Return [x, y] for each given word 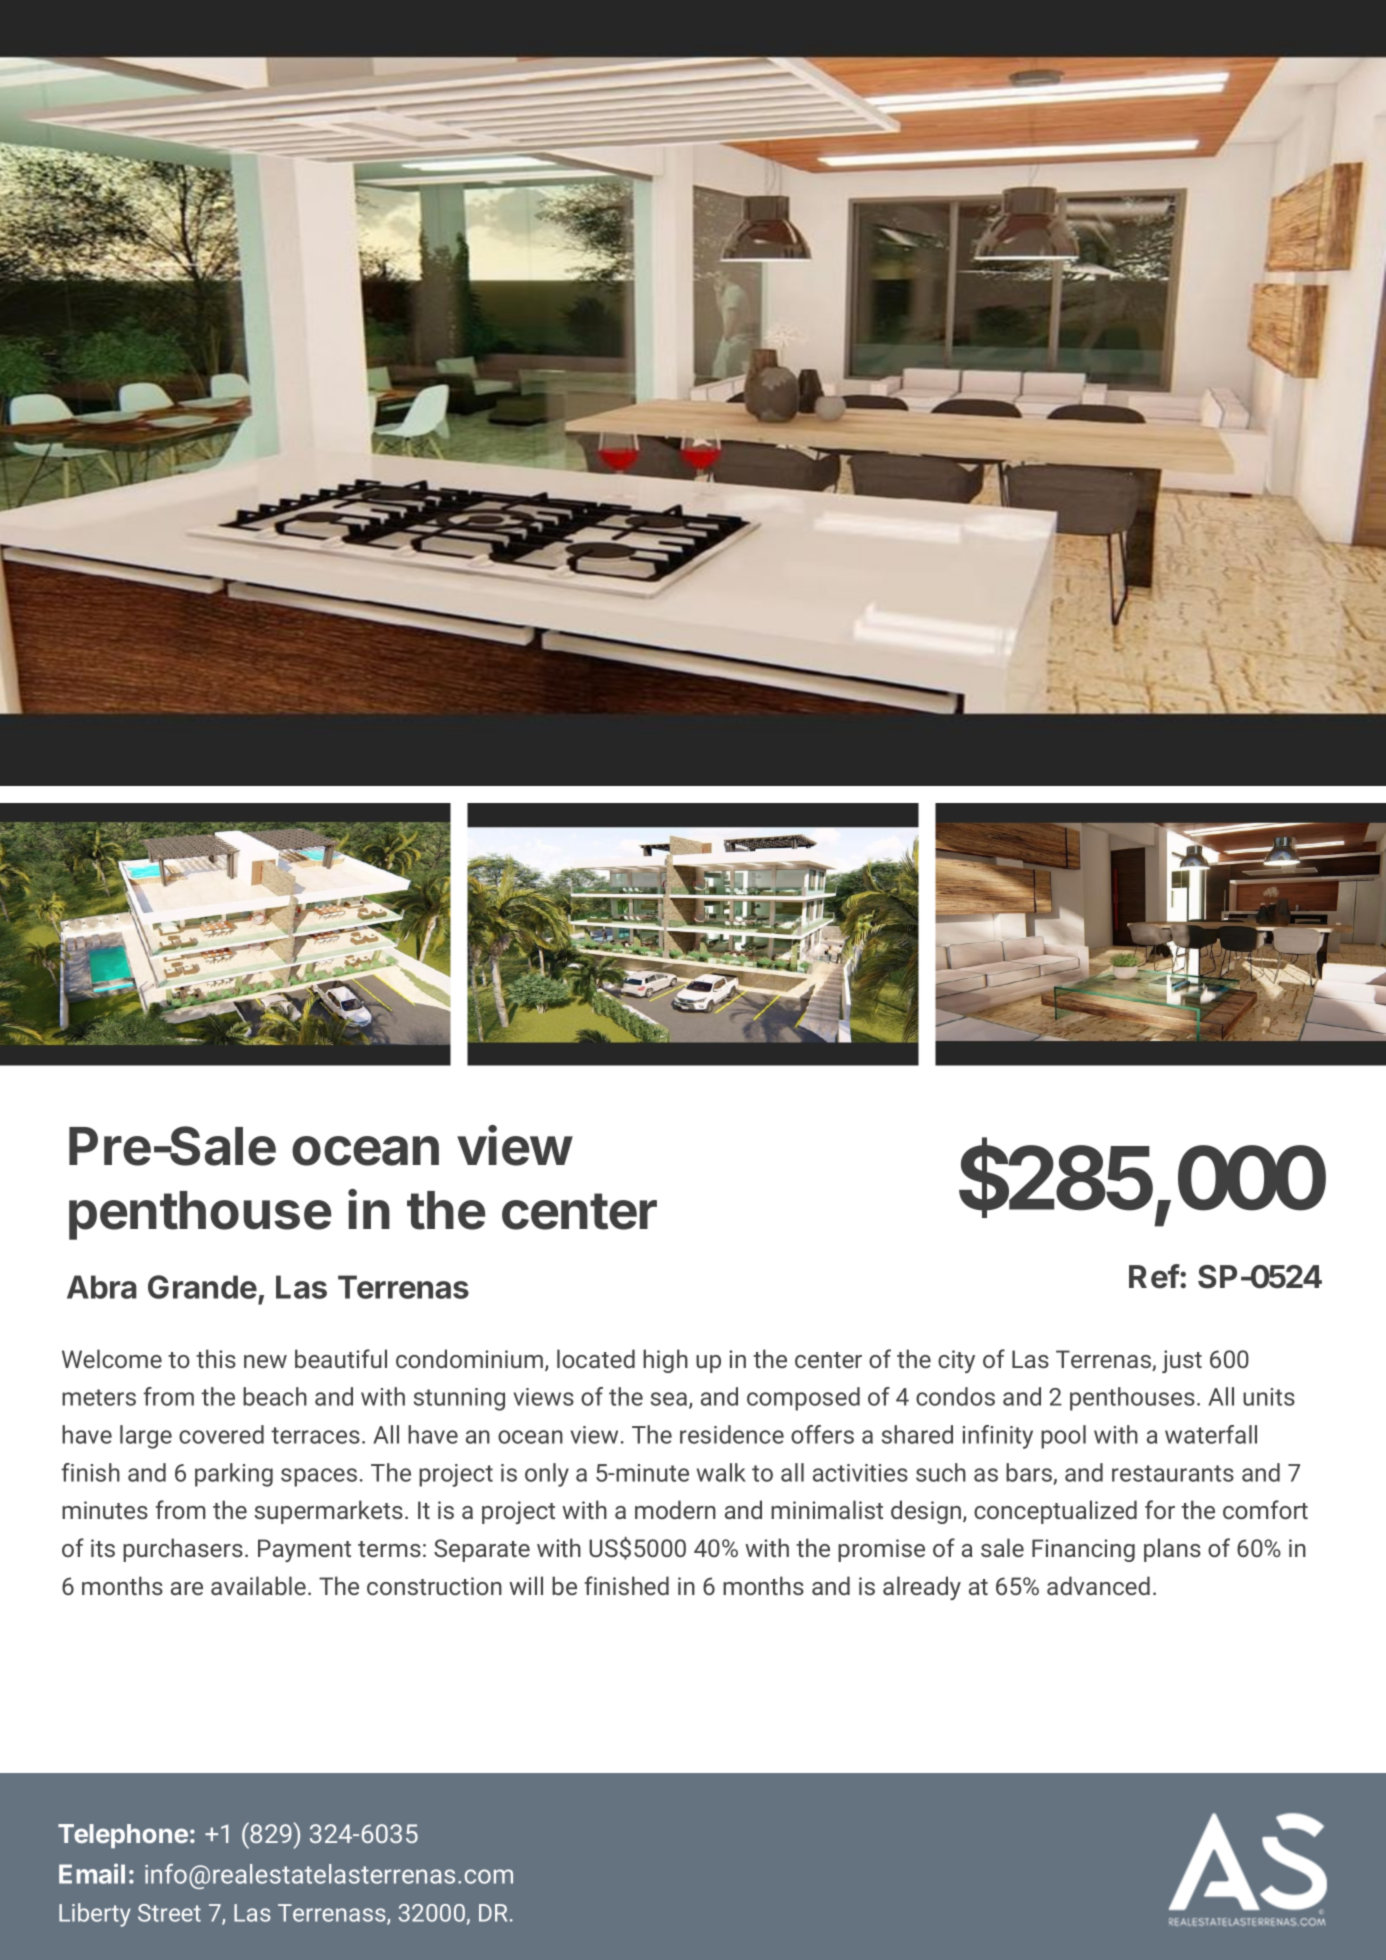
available [258, 1585]
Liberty [95, 1915]
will [526, 1585]
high [665, 1361]
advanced [1098, 1585]
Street [169, 1913]
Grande [202, 1287]
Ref [1154, 1276]
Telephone [123, 1836]
